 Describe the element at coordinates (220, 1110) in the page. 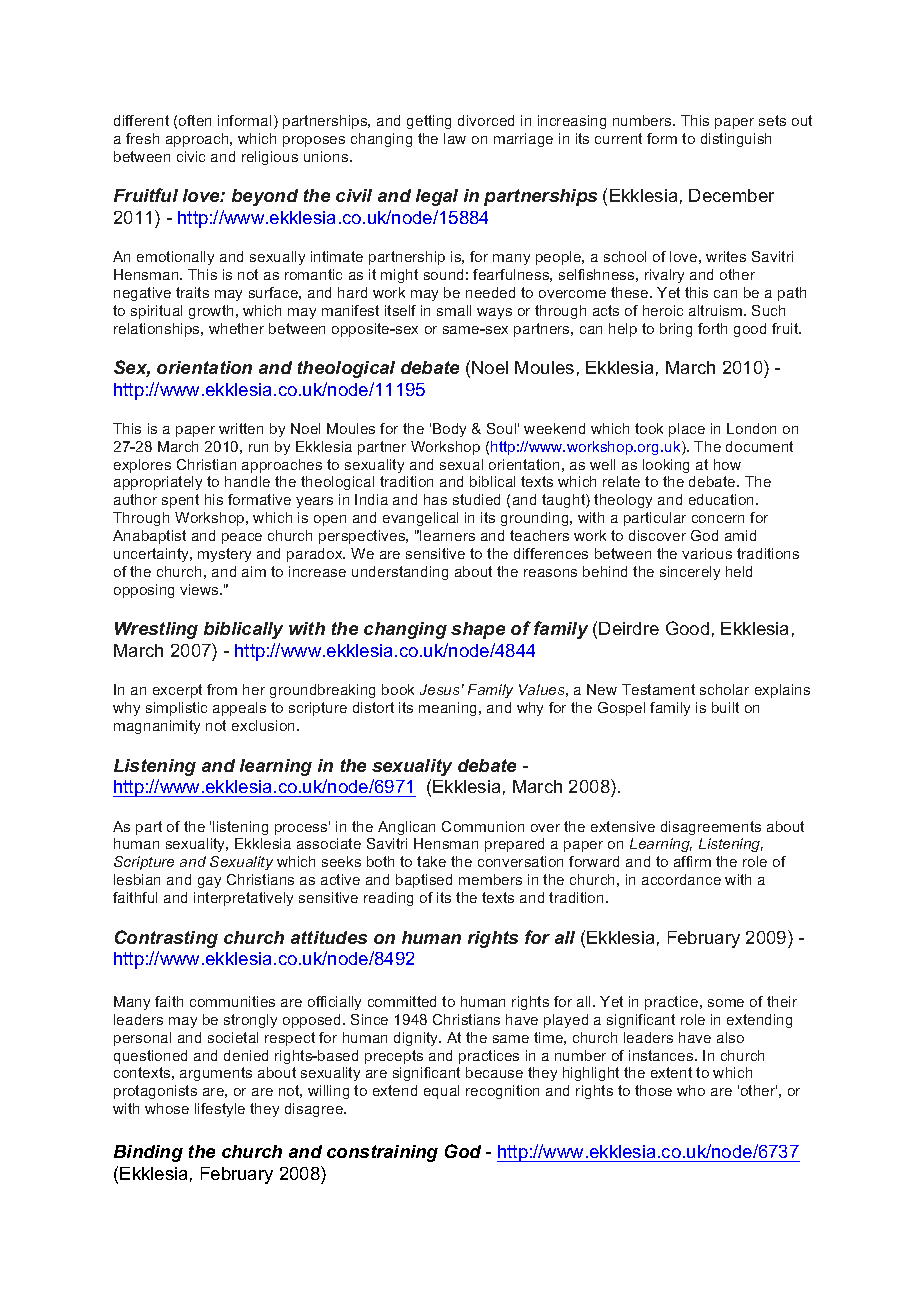

I see `lifestyle` at that location.
